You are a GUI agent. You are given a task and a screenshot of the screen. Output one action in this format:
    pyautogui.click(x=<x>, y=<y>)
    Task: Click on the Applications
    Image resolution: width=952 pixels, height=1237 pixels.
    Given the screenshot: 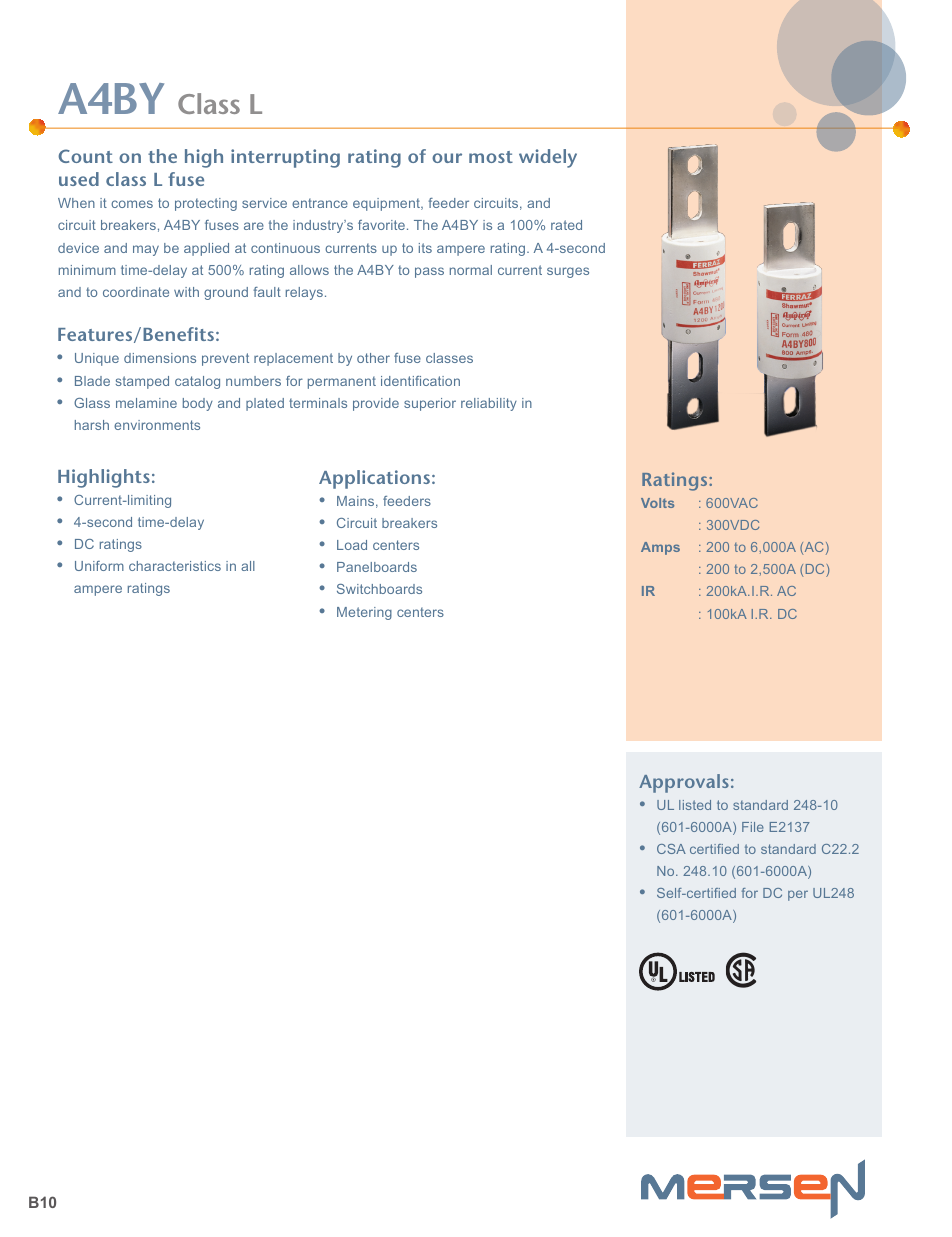 What is the action you would take?
    pyautogui.click(x=374, y=479)
